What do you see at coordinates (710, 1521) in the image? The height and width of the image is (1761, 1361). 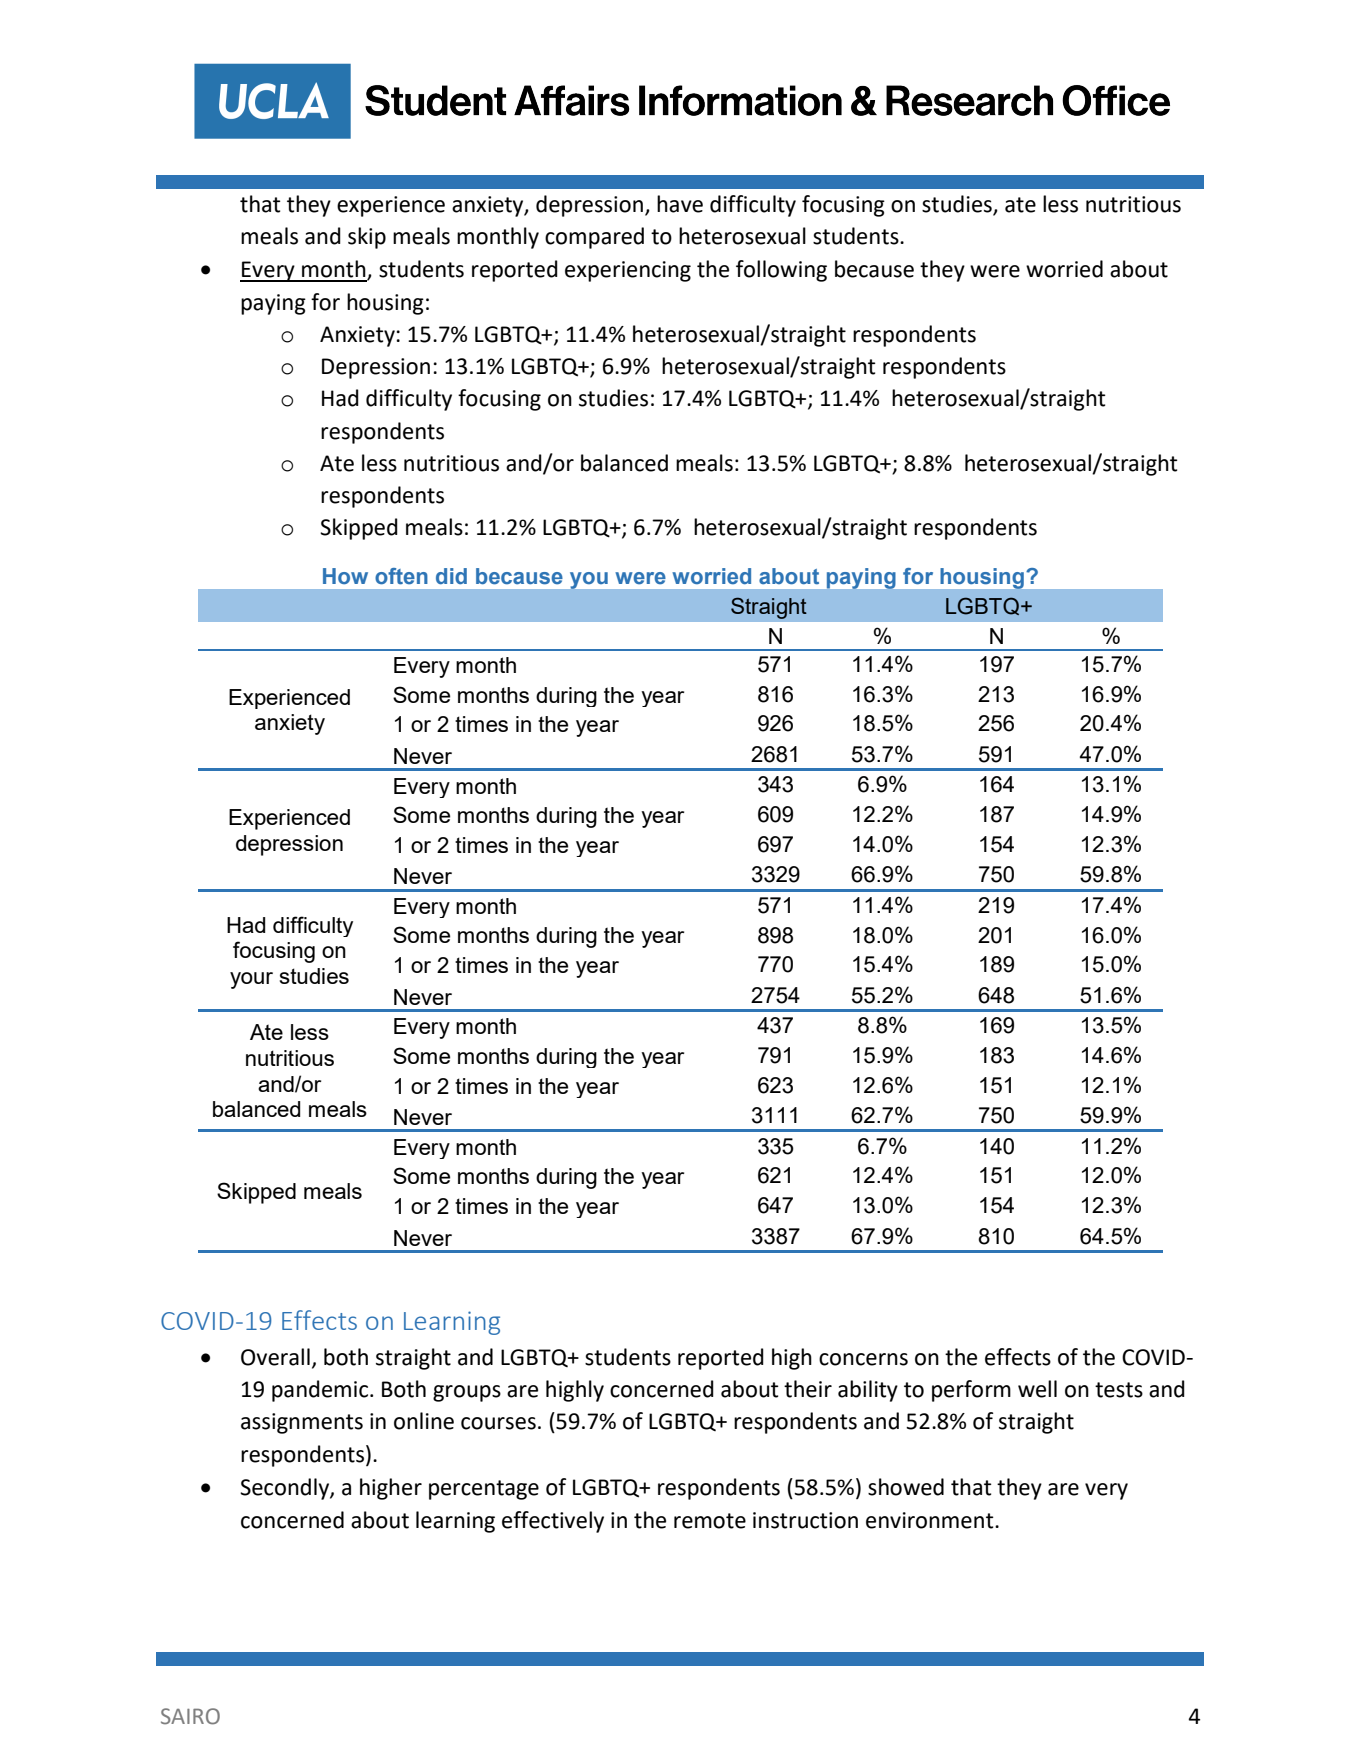 I see `remote` at bounding box center [710, 1521].
